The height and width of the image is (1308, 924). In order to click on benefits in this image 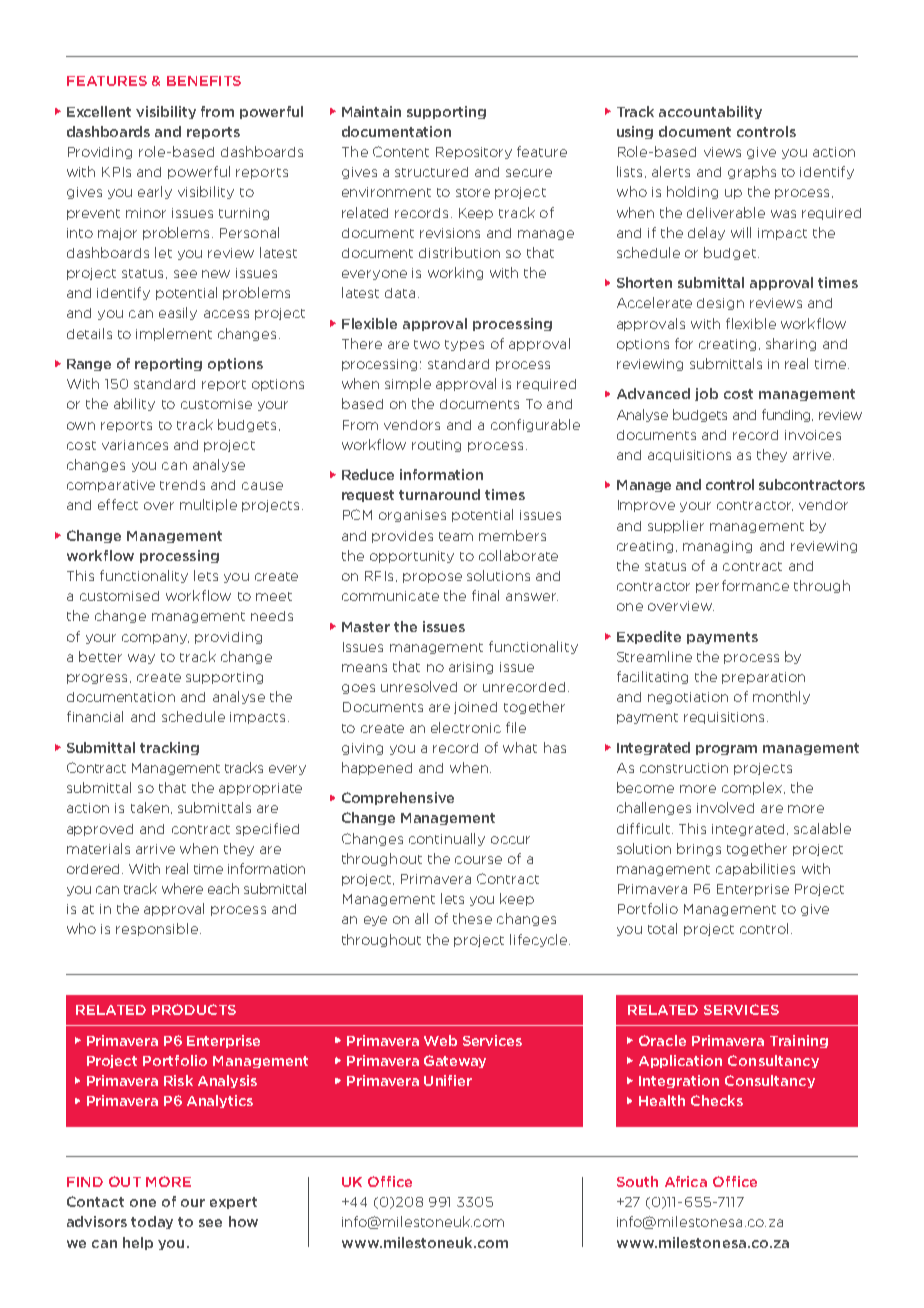, I will do `click(204, 81)`.
